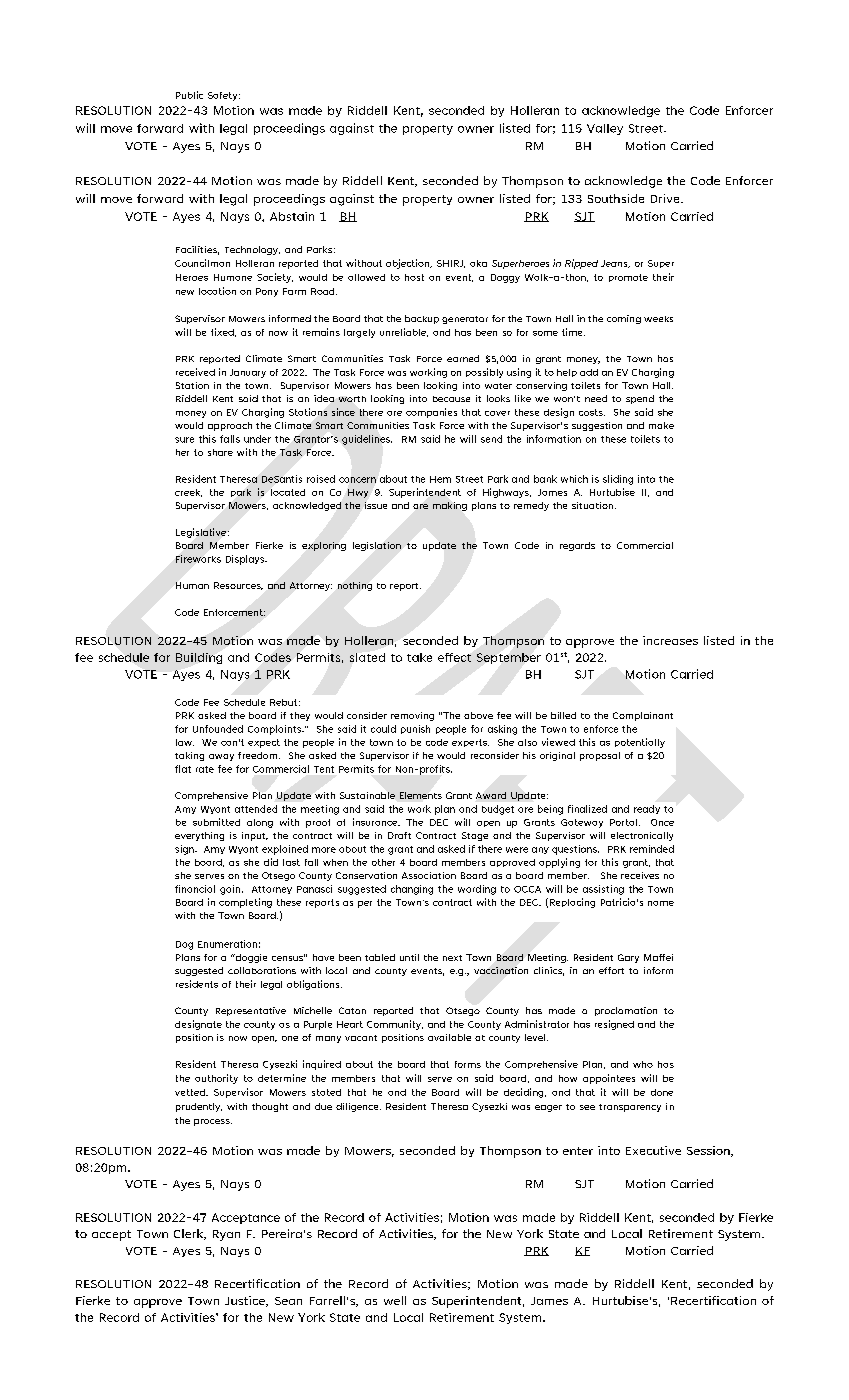  What do you see at coordinates (224, 96) in the document?
I see `Safety` at bounding box center [224, 96].
